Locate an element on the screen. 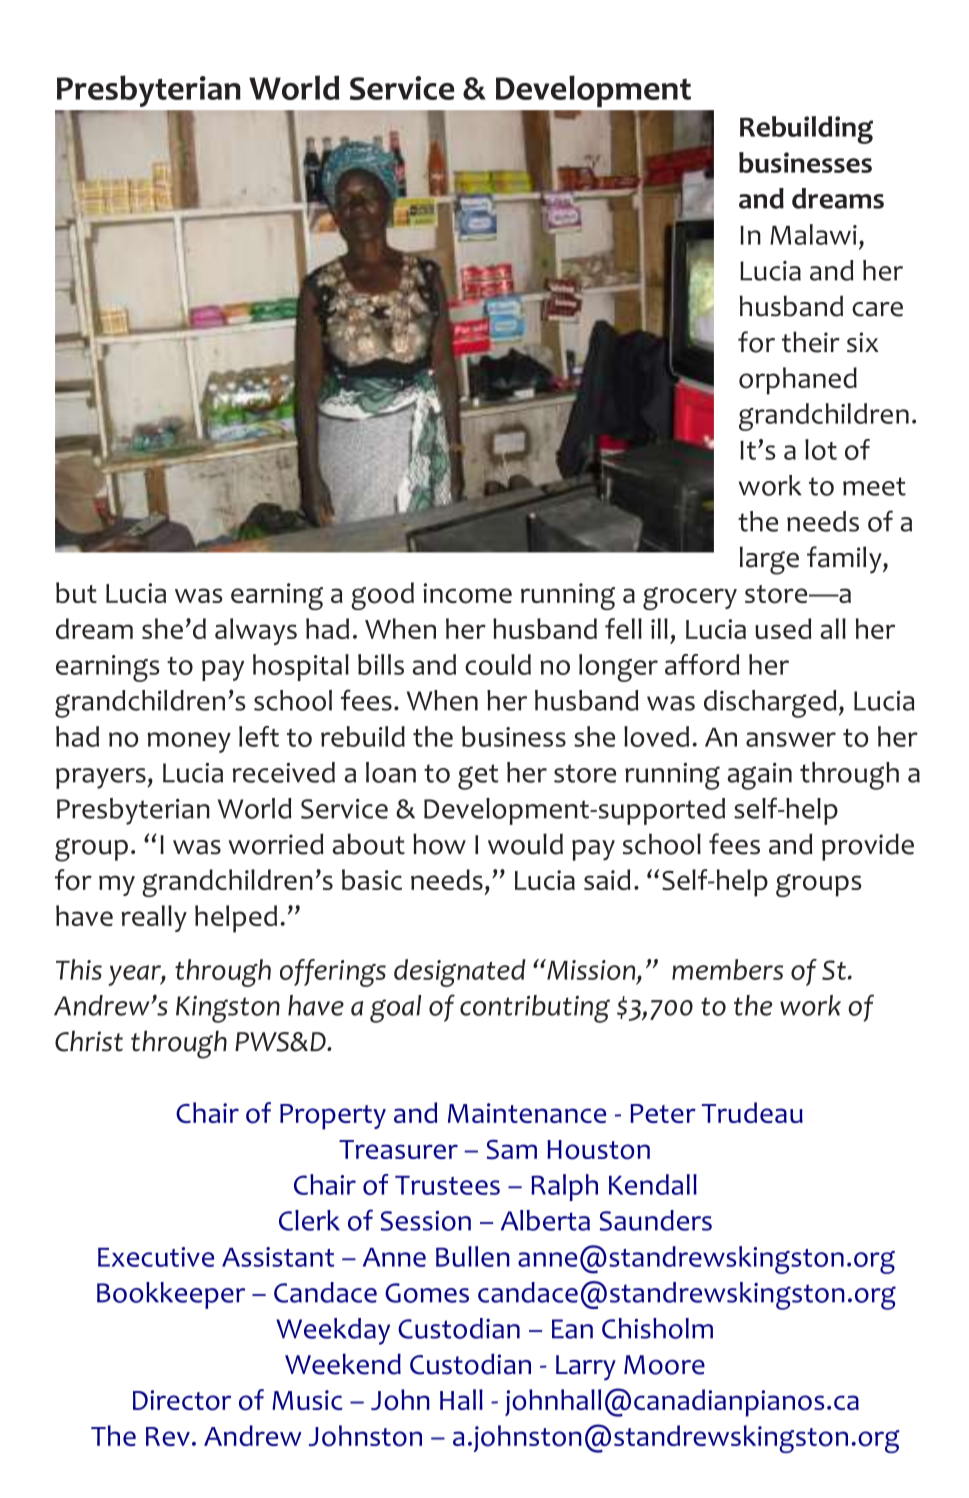  Christ is located at coordinates (89, 1041).
